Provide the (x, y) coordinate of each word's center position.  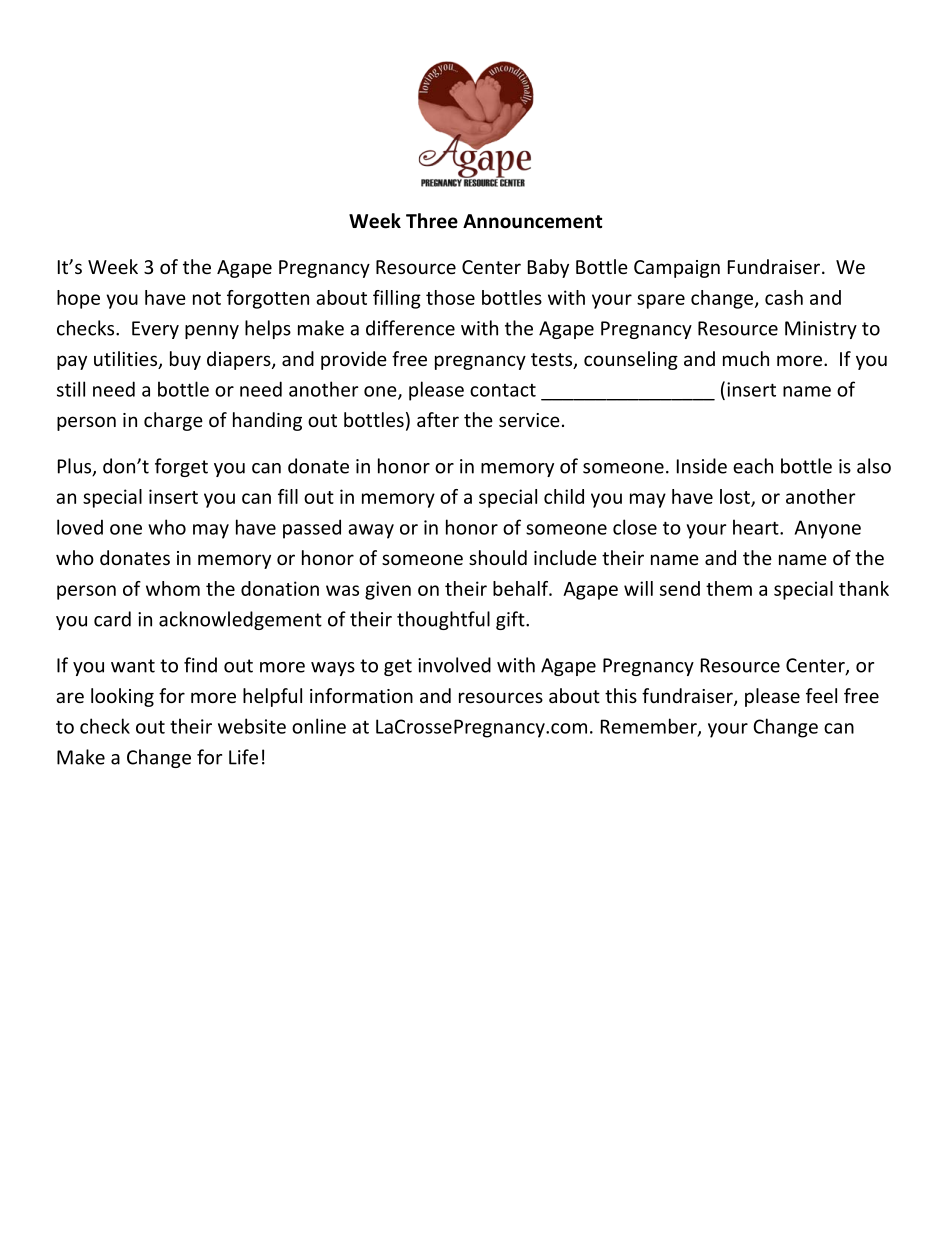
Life (243, 757)
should (498, 557)
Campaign (677, 269)
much (746, 358)
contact (503, 390)
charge (173, 421)
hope (78, 299)
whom (173, 588)
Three (432, 221)
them (729, 588)
